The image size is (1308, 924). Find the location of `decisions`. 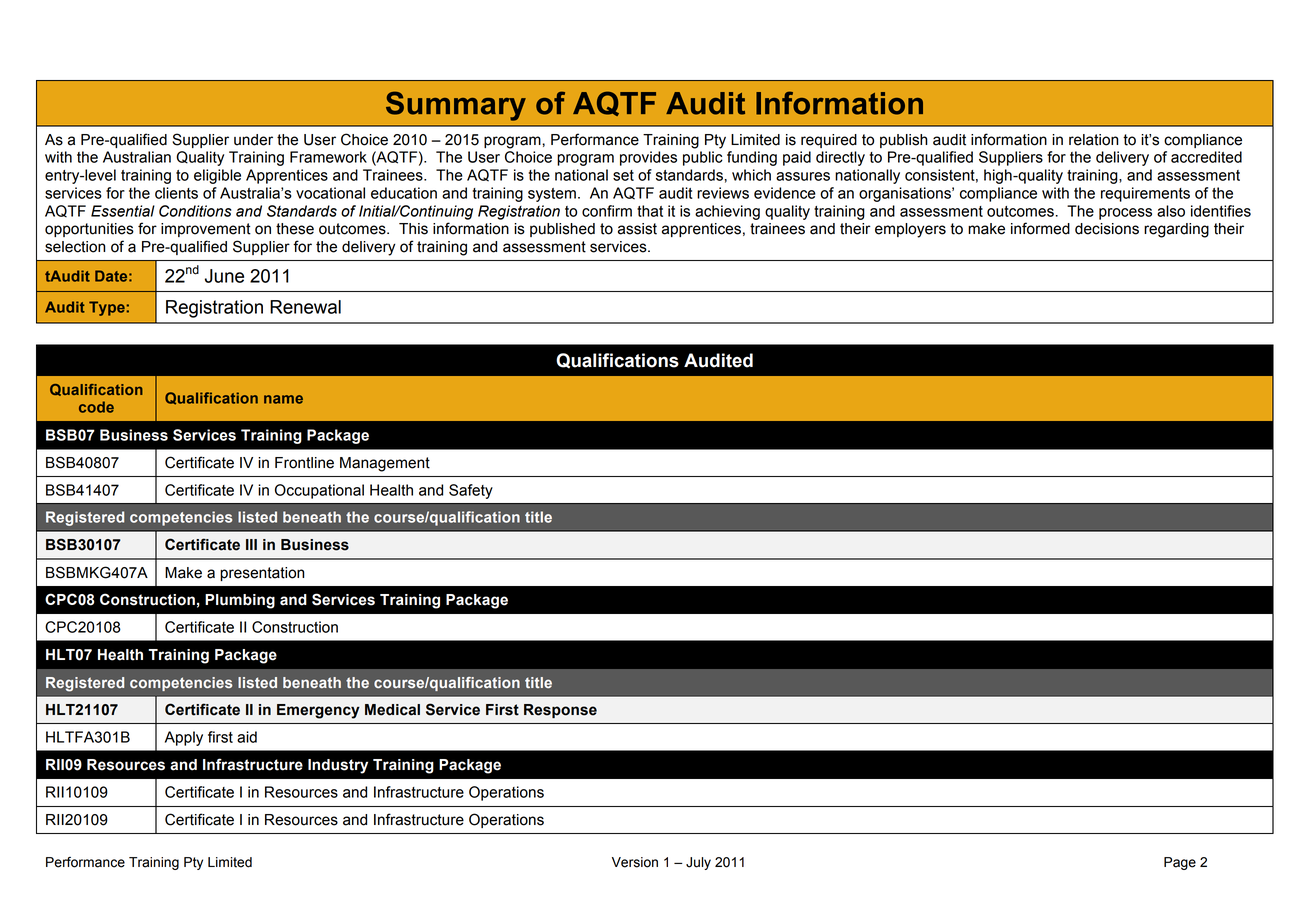

decisions is located at coordinates (1107, 229).
